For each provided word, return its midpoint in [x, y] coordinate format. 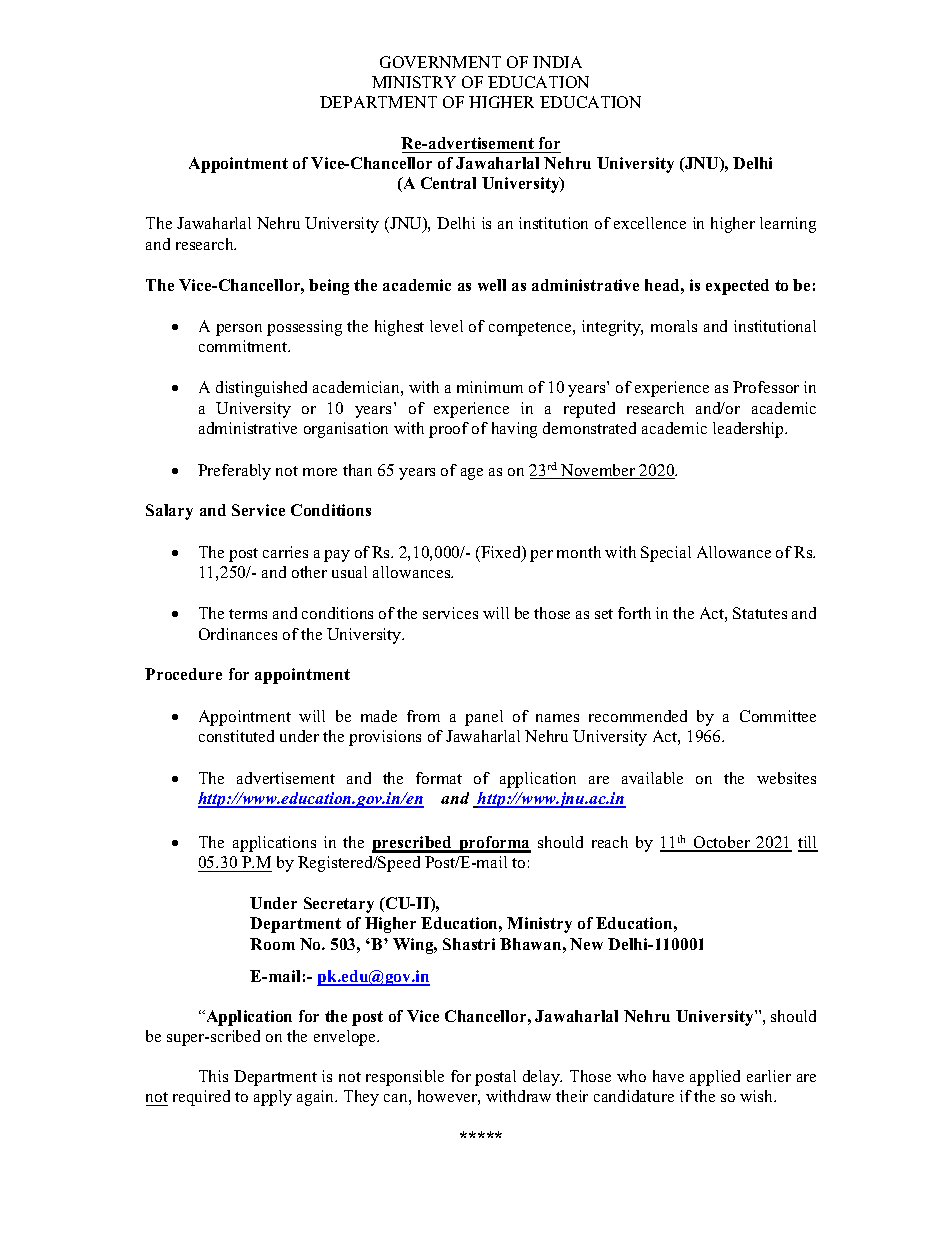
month [579, 552]
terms [248, 614]
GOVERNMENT [440, 62]
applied [715, 1078]
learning [788, 225]
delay [542, 1078]
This [213, 1076]
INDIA [557, 62]
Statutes [760, 613]
